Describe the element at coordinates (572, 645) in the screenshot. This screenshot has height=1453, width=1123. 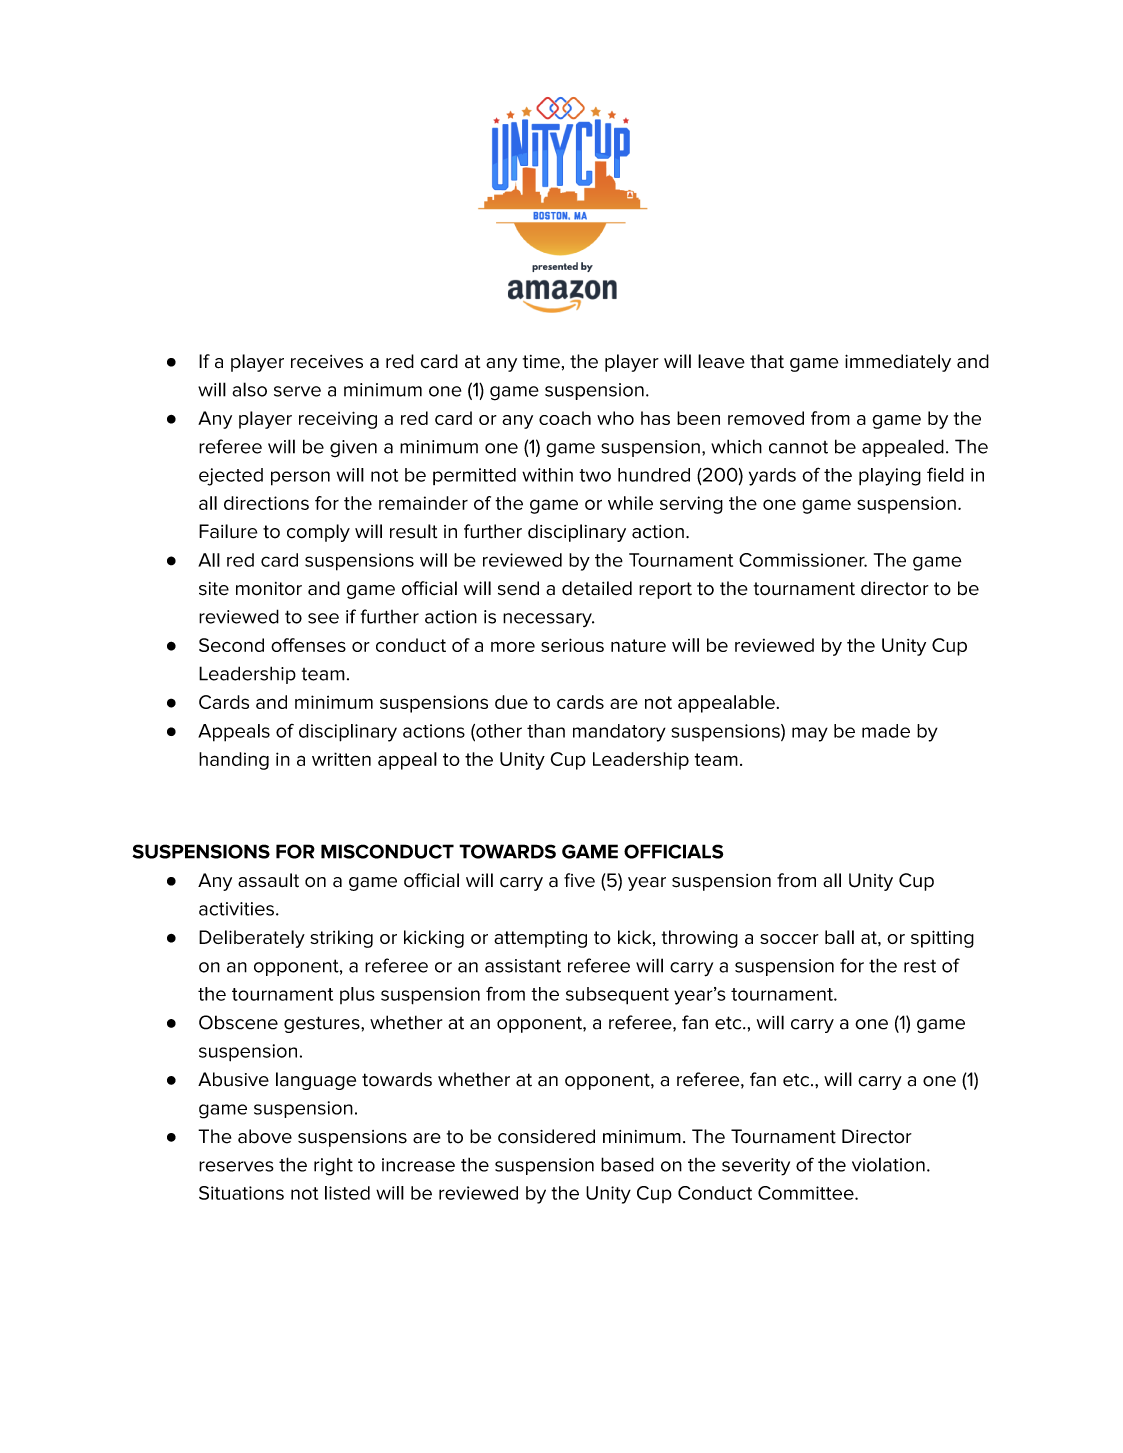
I see `serious` at that location.
